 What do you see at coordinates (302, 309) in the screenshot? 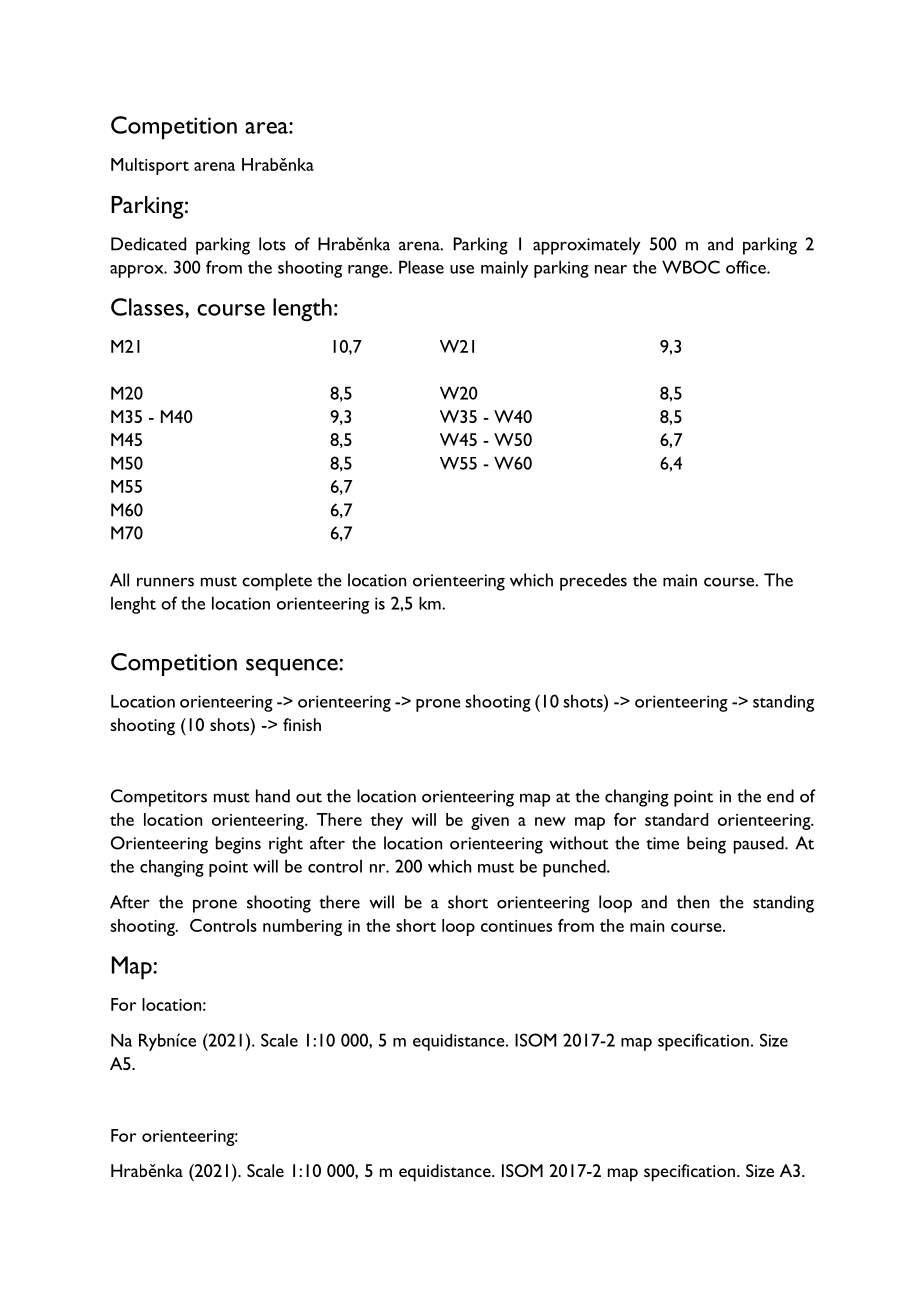
I see `length` at bounding box center [302, 309].
